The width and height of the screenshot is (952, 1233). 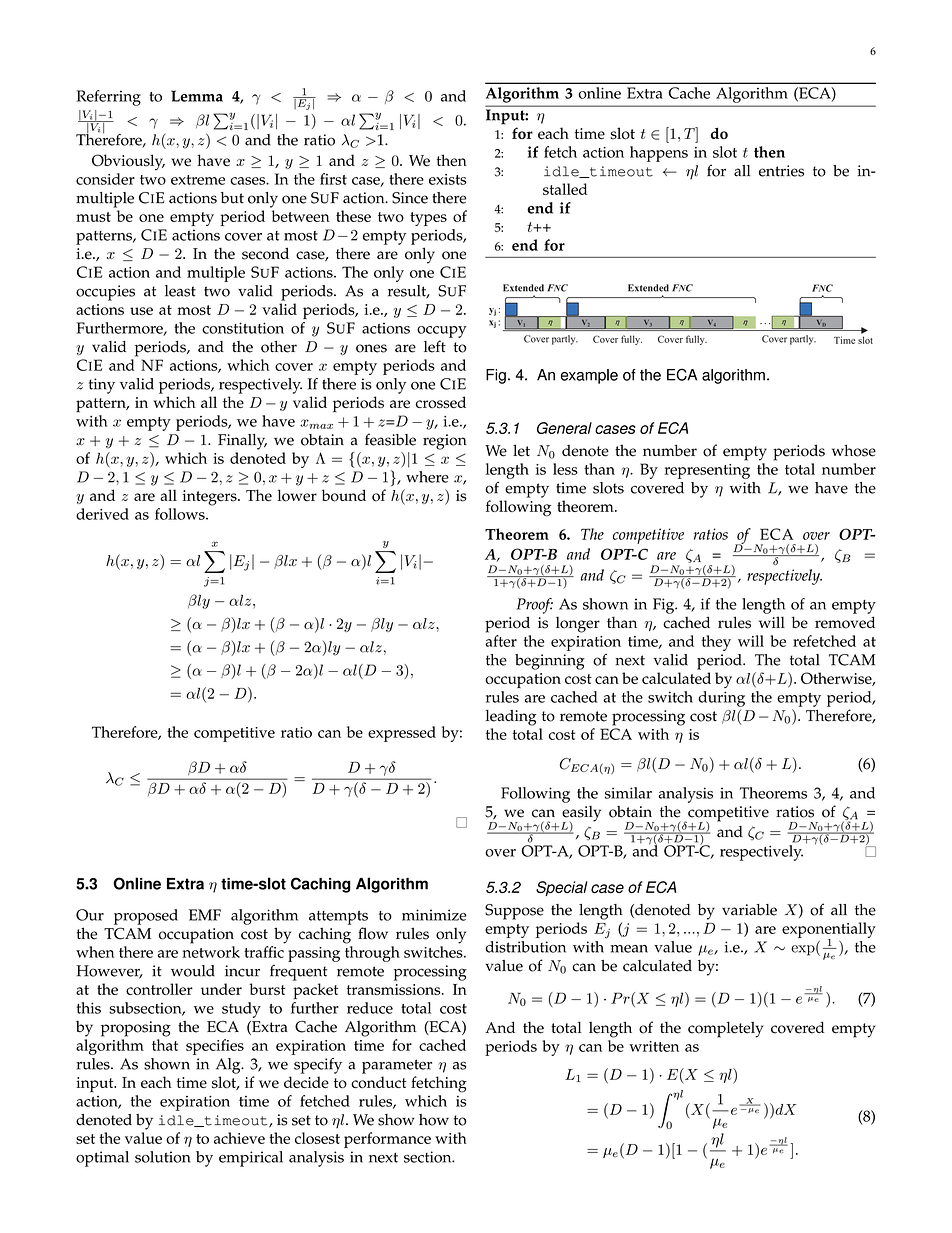 I want to click on crossed, so click(x=441, y=402).
